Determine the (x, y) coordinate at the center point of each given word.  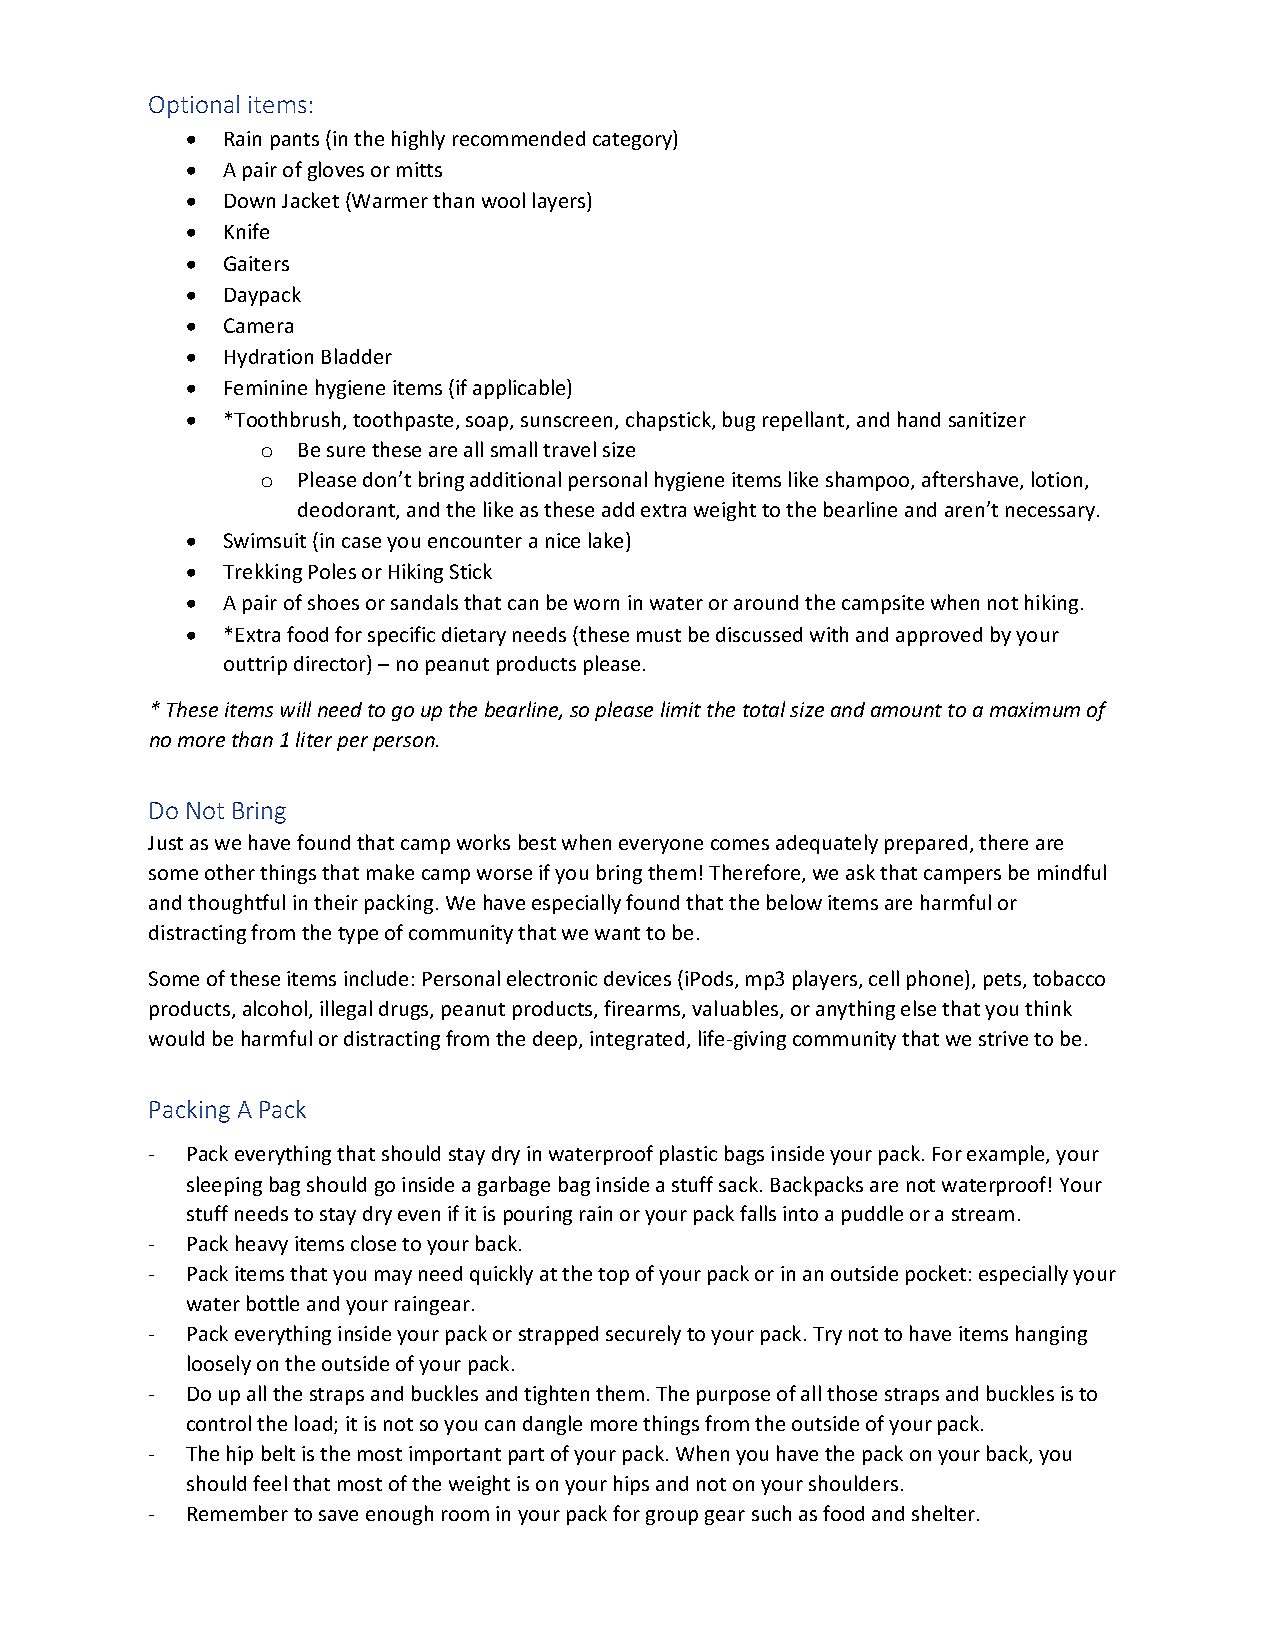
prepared (926, 844)
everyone (661, 846)
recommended (519, 138)
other (230, 872)
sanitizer (987, 419)
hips (631, 1485)
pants (295, 141)
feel (270, 1483)
